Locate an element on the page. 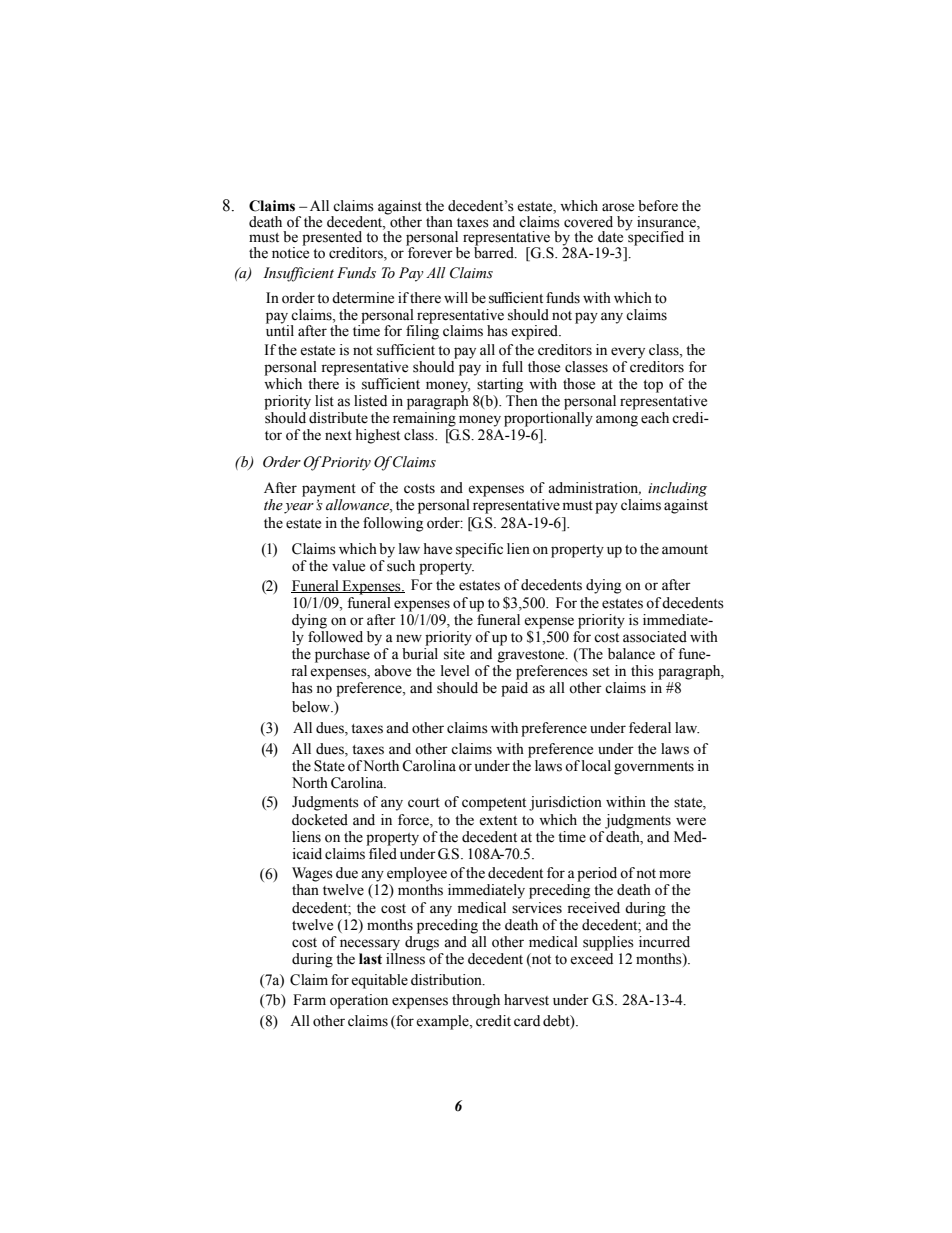  associated is located at coordinates (655, 637).
